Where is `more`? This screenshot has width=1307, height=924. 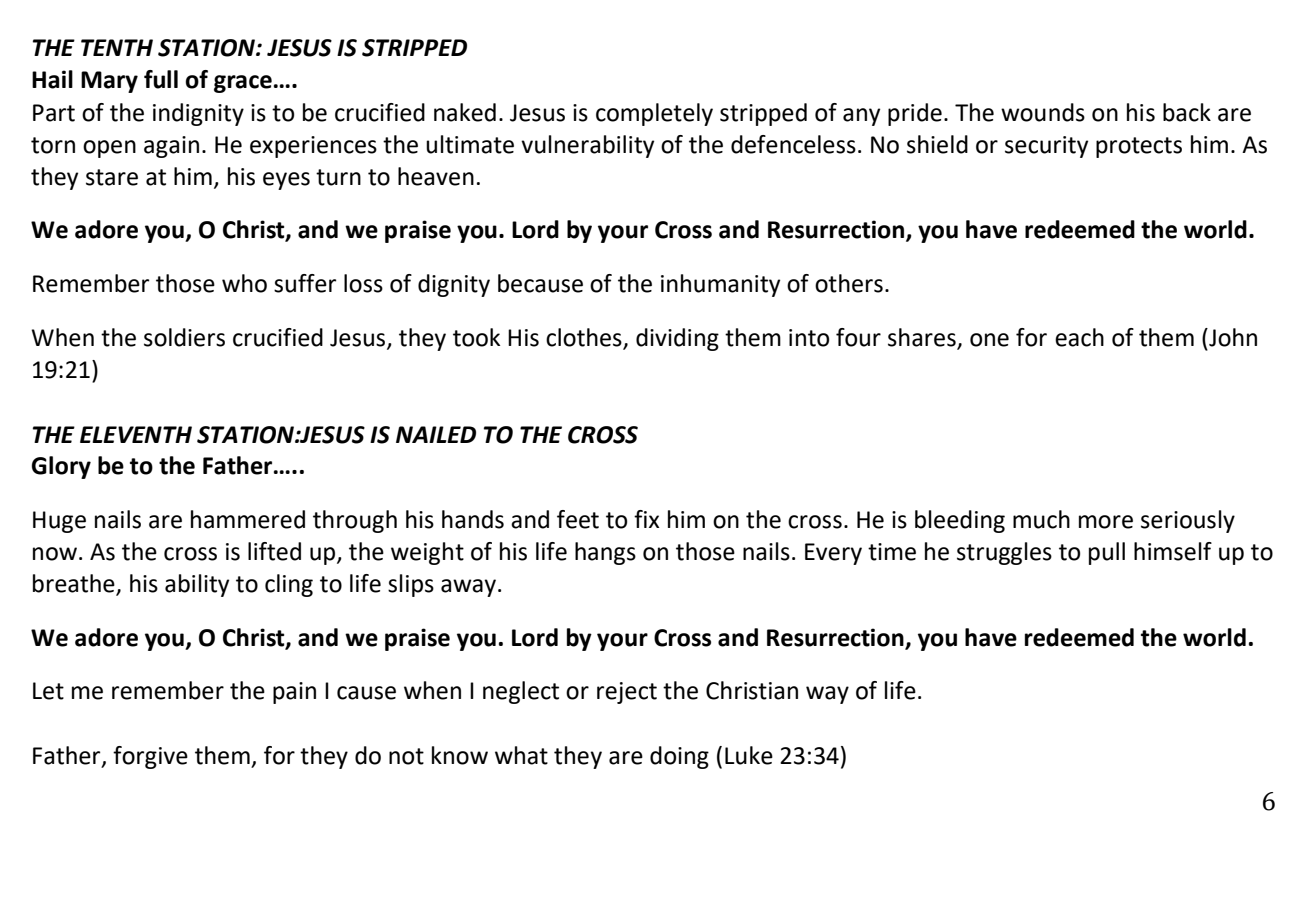 more is located at coordinates (1106, 522).
